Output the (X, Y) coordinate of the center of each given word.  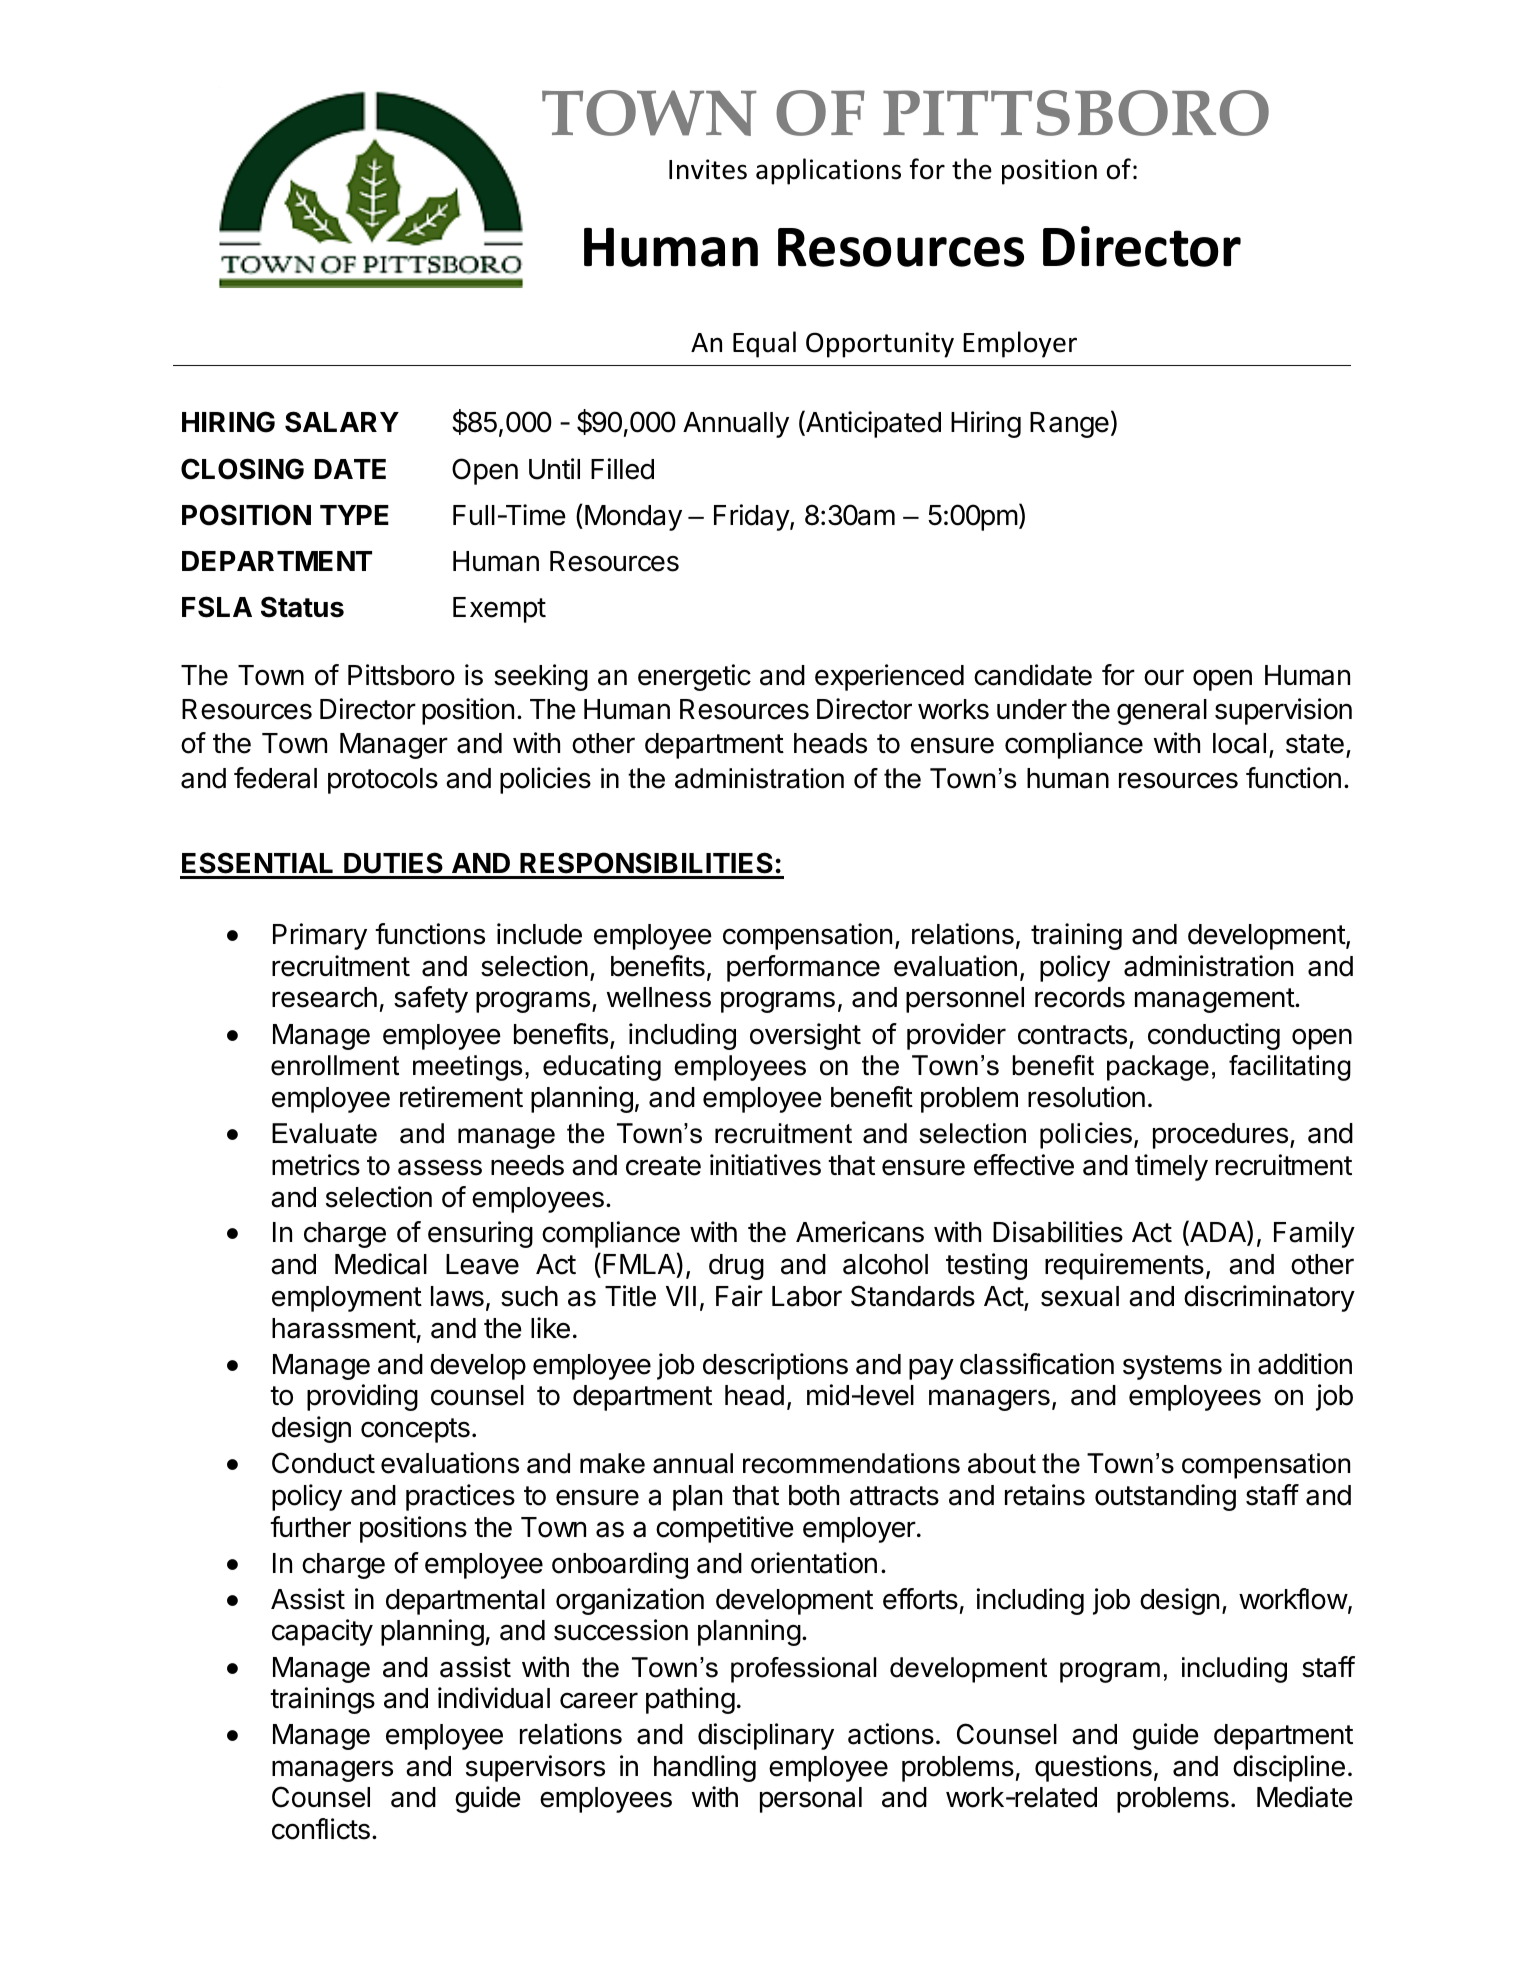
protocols (383, 781)
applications (828, 171)
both (814, 1495)
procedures (1220, 1136)
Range (1069, 425)
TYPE (354, 515)
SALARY (342, 422)
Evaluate (324, 1133)
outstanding (1165, 1497)
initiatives (765, 1165)
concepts (415, 1430)
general (1162, 712)
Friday (752, 517)
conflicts (321, 1829)
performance (803, 968)
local (1239, 743)
